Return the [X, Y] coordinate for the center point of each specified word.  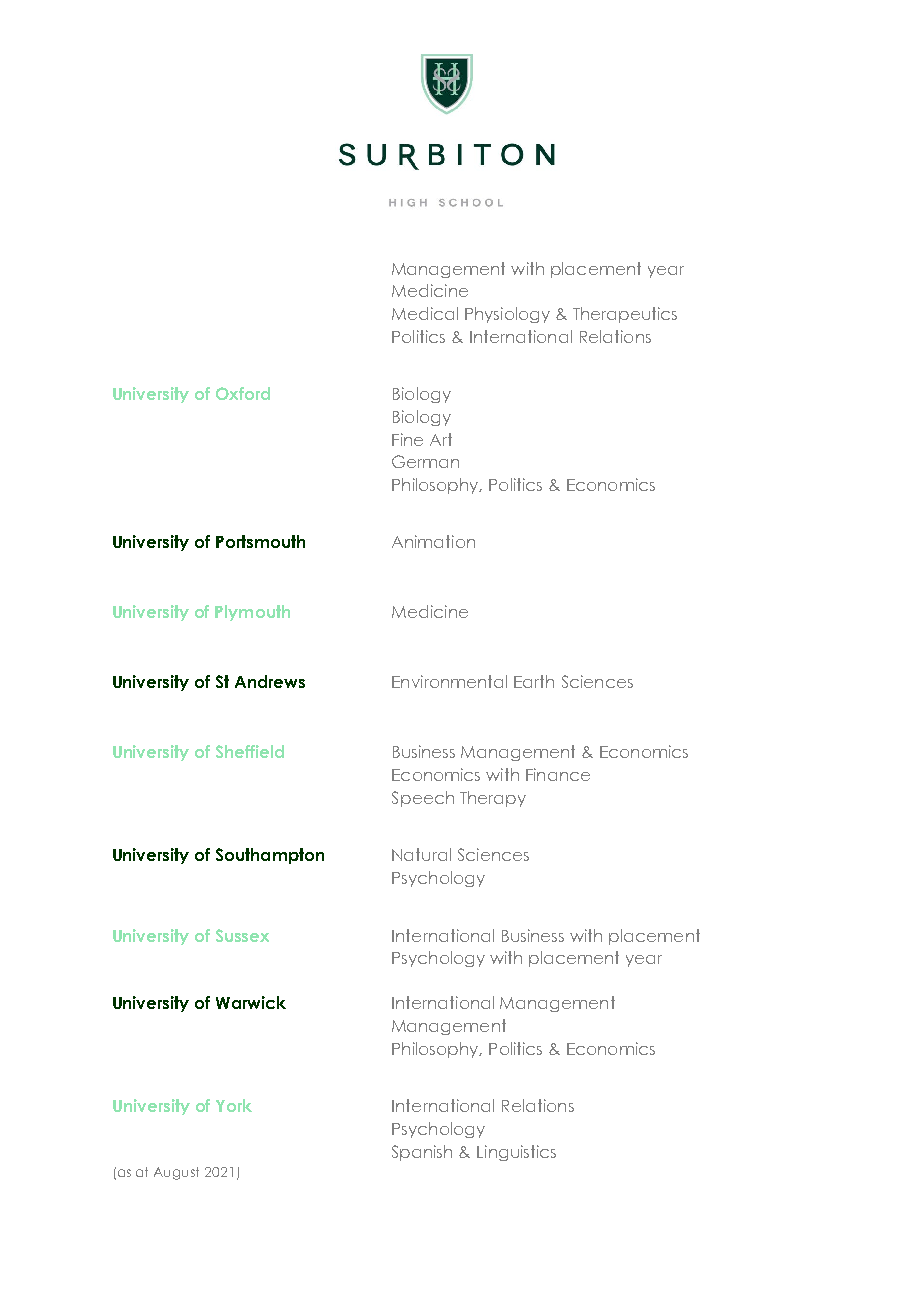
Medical [425, 313]
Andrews [270, 681]
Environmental [449, 681]
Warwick [251, 1002]
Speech [423, 799]
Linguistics [516, 1153]
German [425, 461]
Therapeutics [625, 315]
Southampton [270, 856]
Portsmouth [260, 541]
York [234, 1105]
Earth [534, 681]
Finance [558, 774]
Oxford [243, 393]
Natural [421, 854]
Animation [433, 541]
